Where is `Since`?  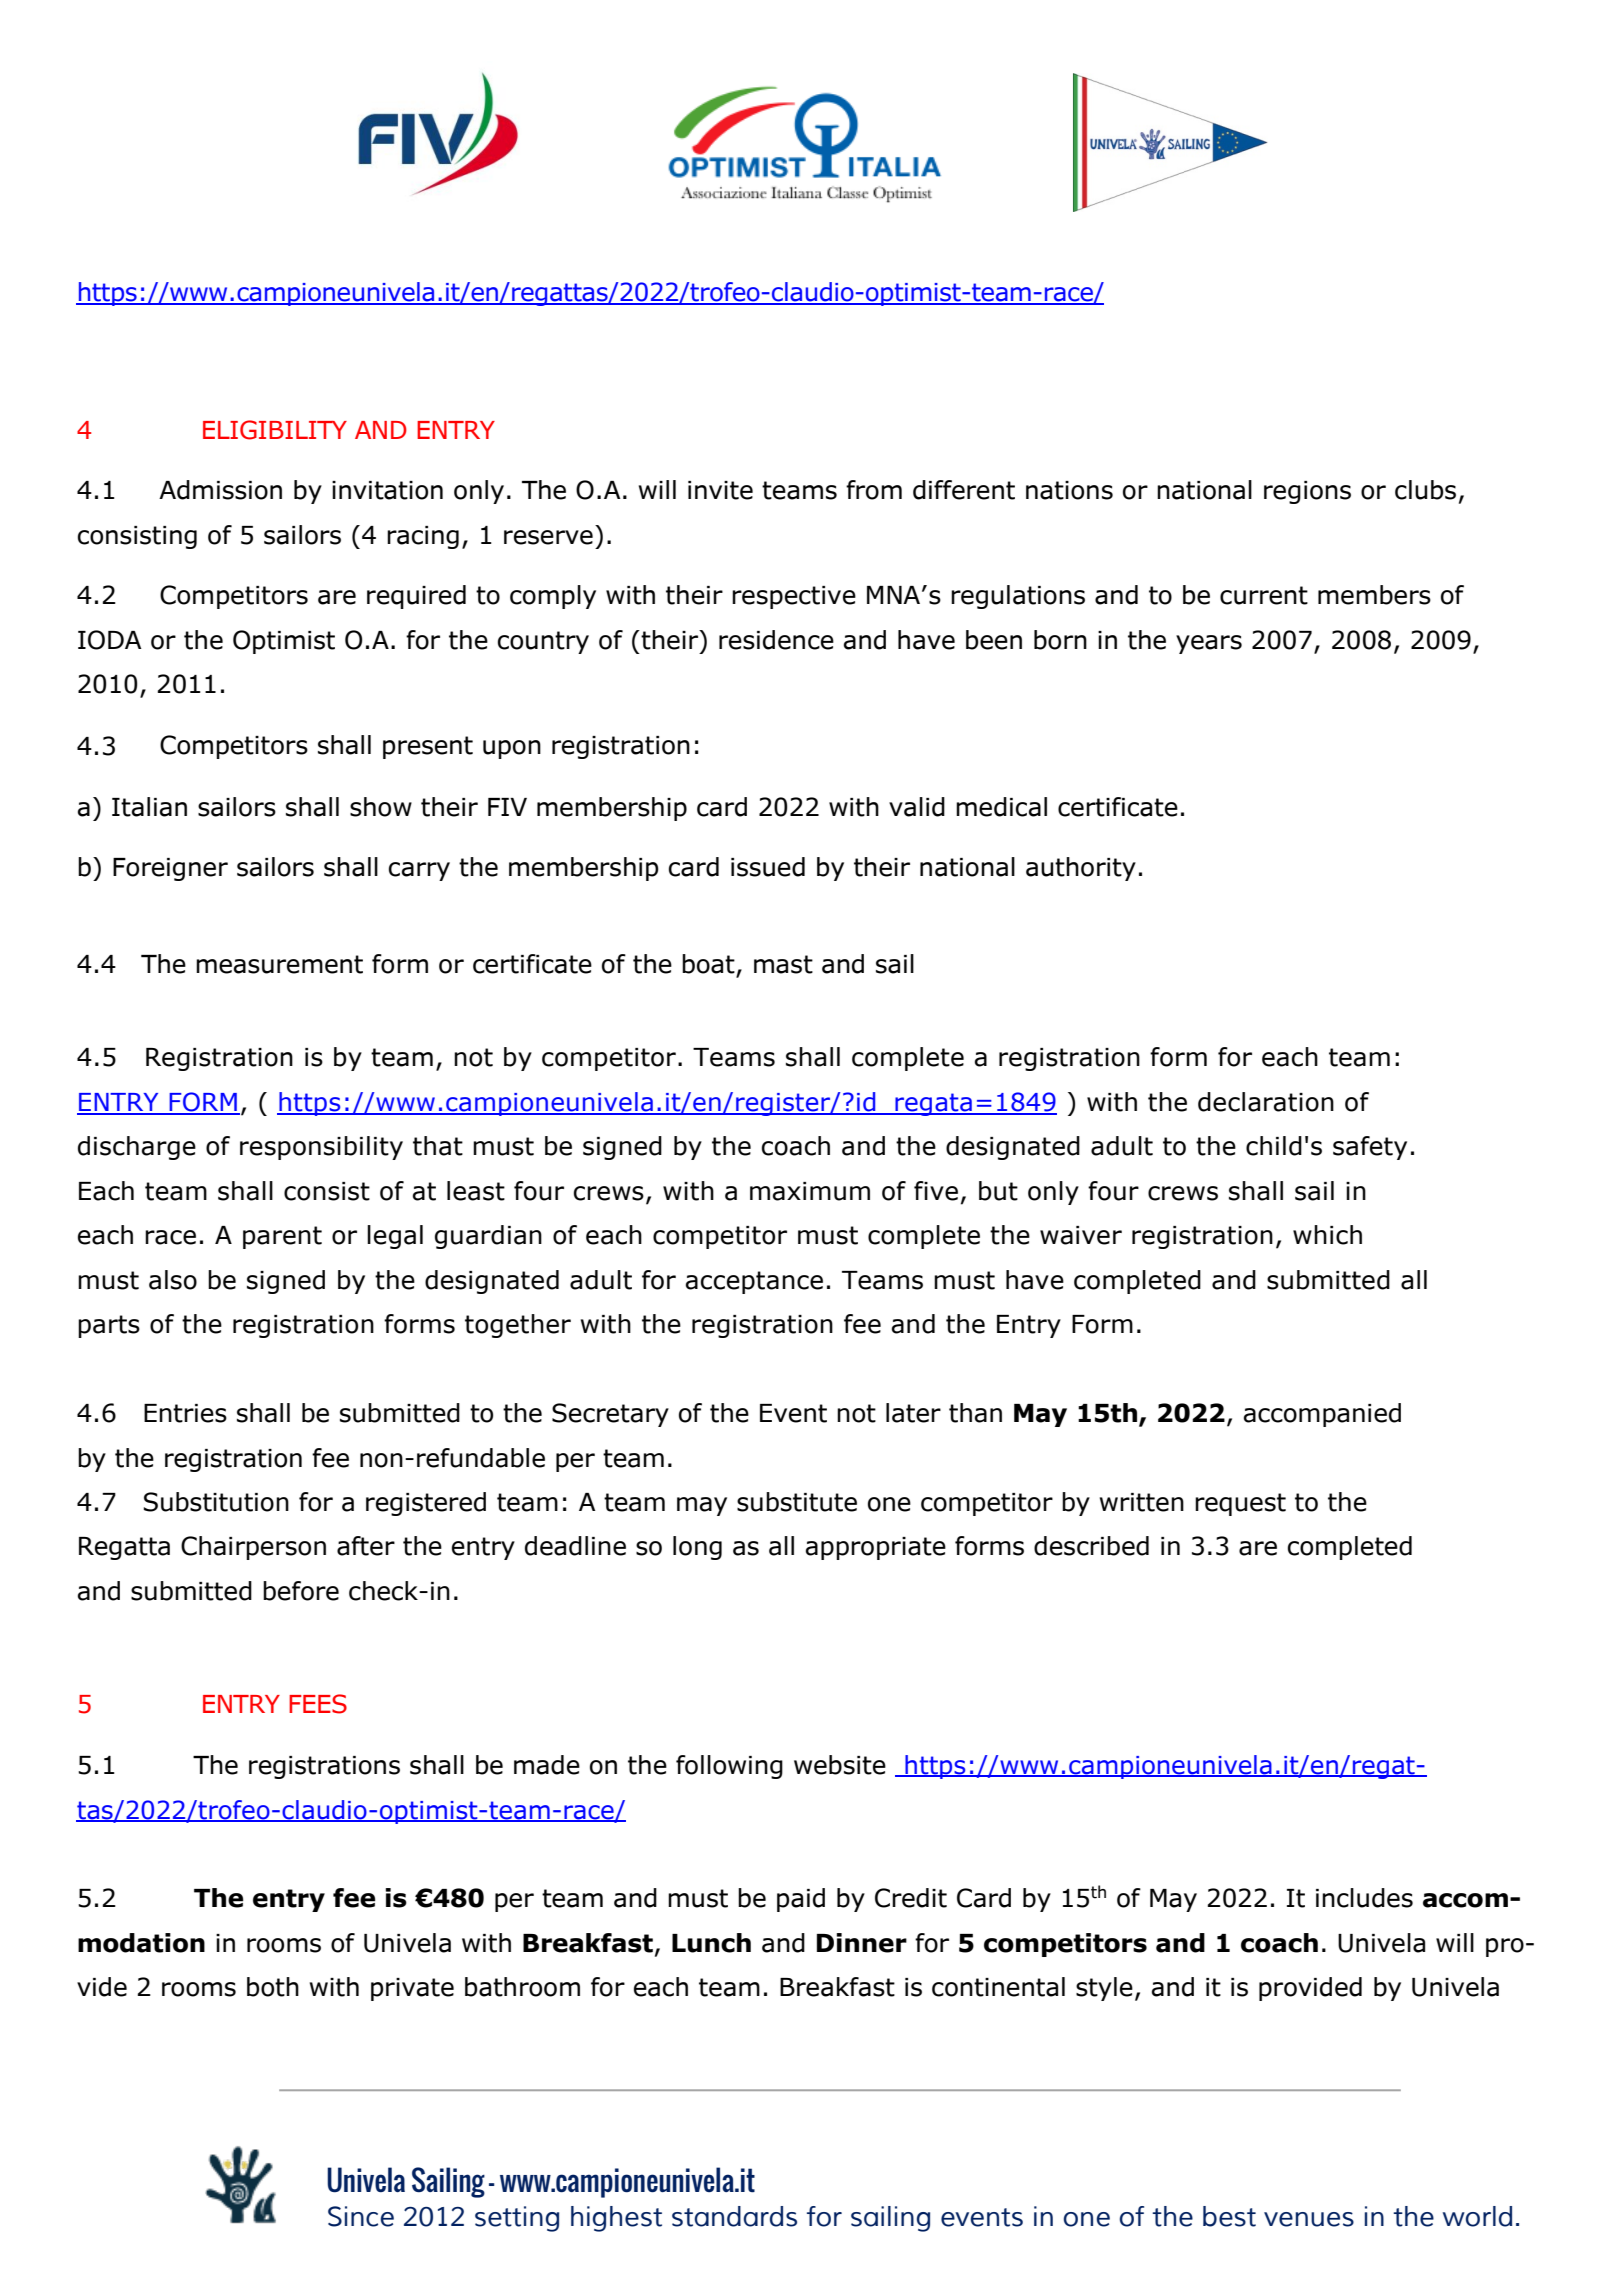
Since is located at coordinates (361, 2216).
